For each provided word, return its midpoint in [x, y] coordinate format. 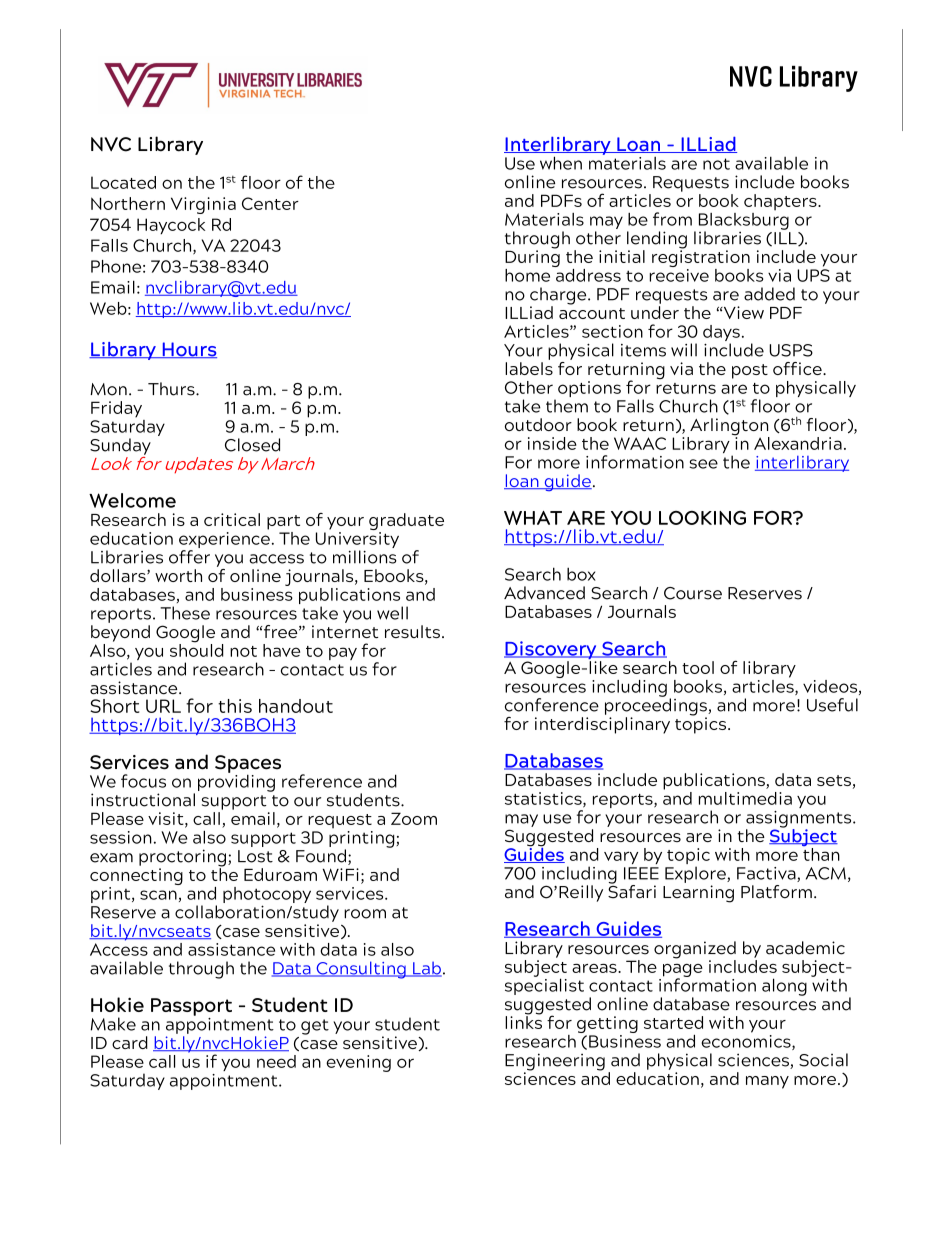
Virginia [203, 205]
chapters [781, 202]
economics [747, 1042]
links [523, 1021]
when [561, 163]
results [412, 631]
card [130, 1042]
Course [693, 593]
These [185, 613]
